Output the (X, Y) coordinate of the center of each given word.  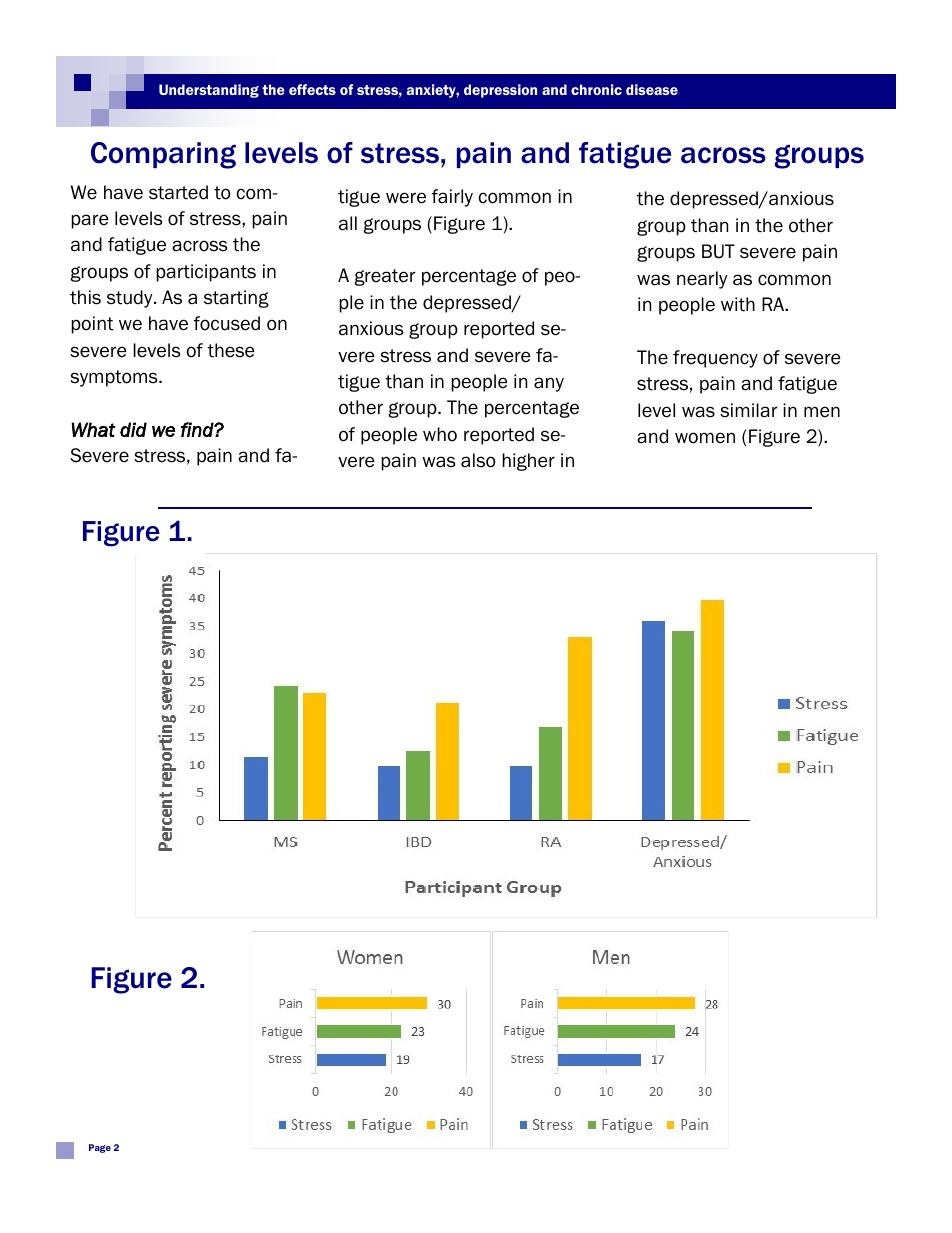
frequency (715, 359)
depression (500, 91)
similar (749, 410)
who (440, 434)
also (478, 460)
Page (100, 1148)
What (94, 429)
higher (528, 462)
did (133, 429)
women (705, 438)
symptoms (115, 378)
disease (652, 89)
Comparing (163, 155)
